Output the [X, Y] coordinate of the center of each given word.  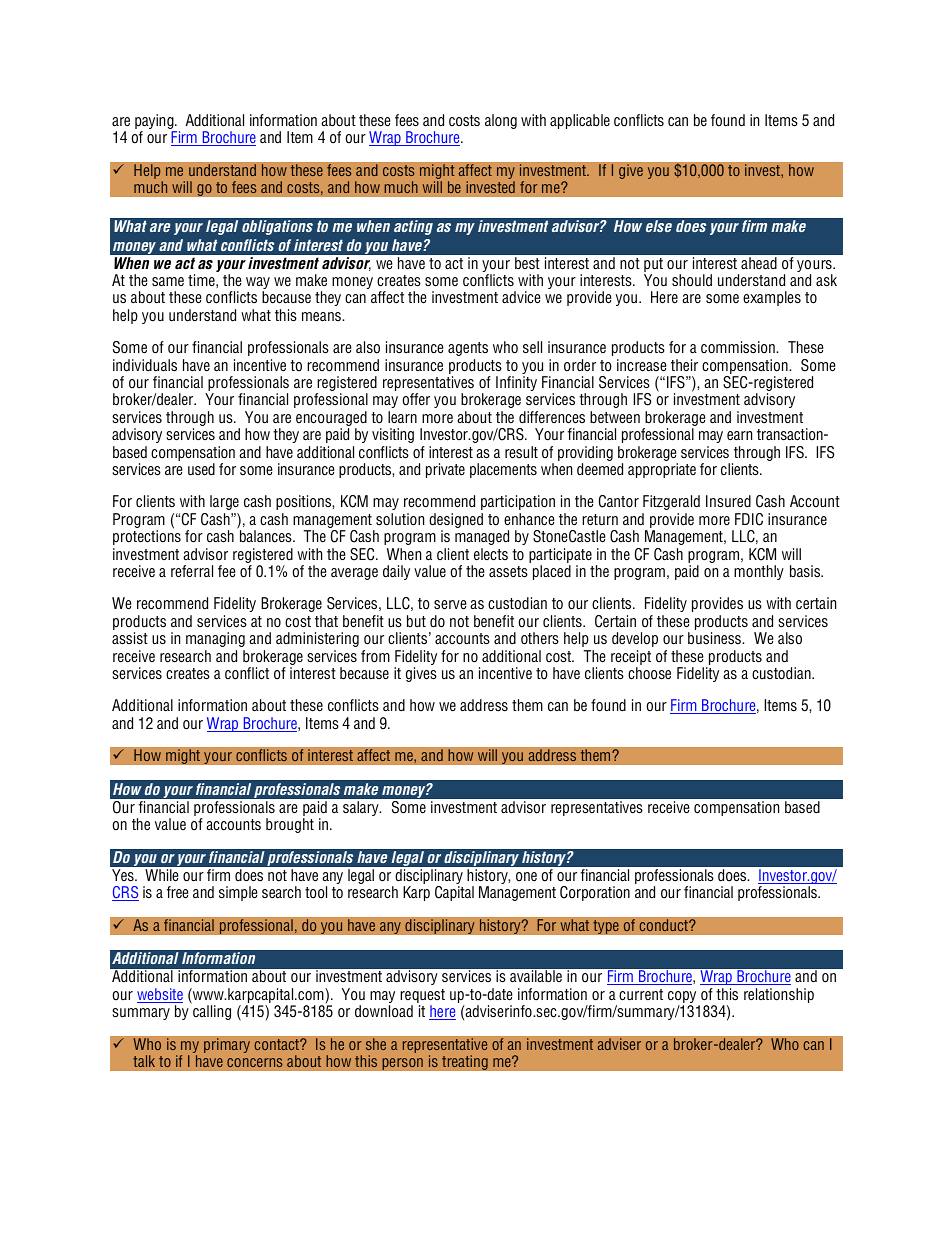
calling [211, 1011]
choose [649, 673]
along [501, 121]
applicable [580, 121]
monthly [759, 572]
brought [290, 825]
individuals [145, 365]
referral [192, 571]
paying [155, 123]
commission [739, 347]
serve [450, 605]
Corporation [595, 893]
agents [468, 349]
